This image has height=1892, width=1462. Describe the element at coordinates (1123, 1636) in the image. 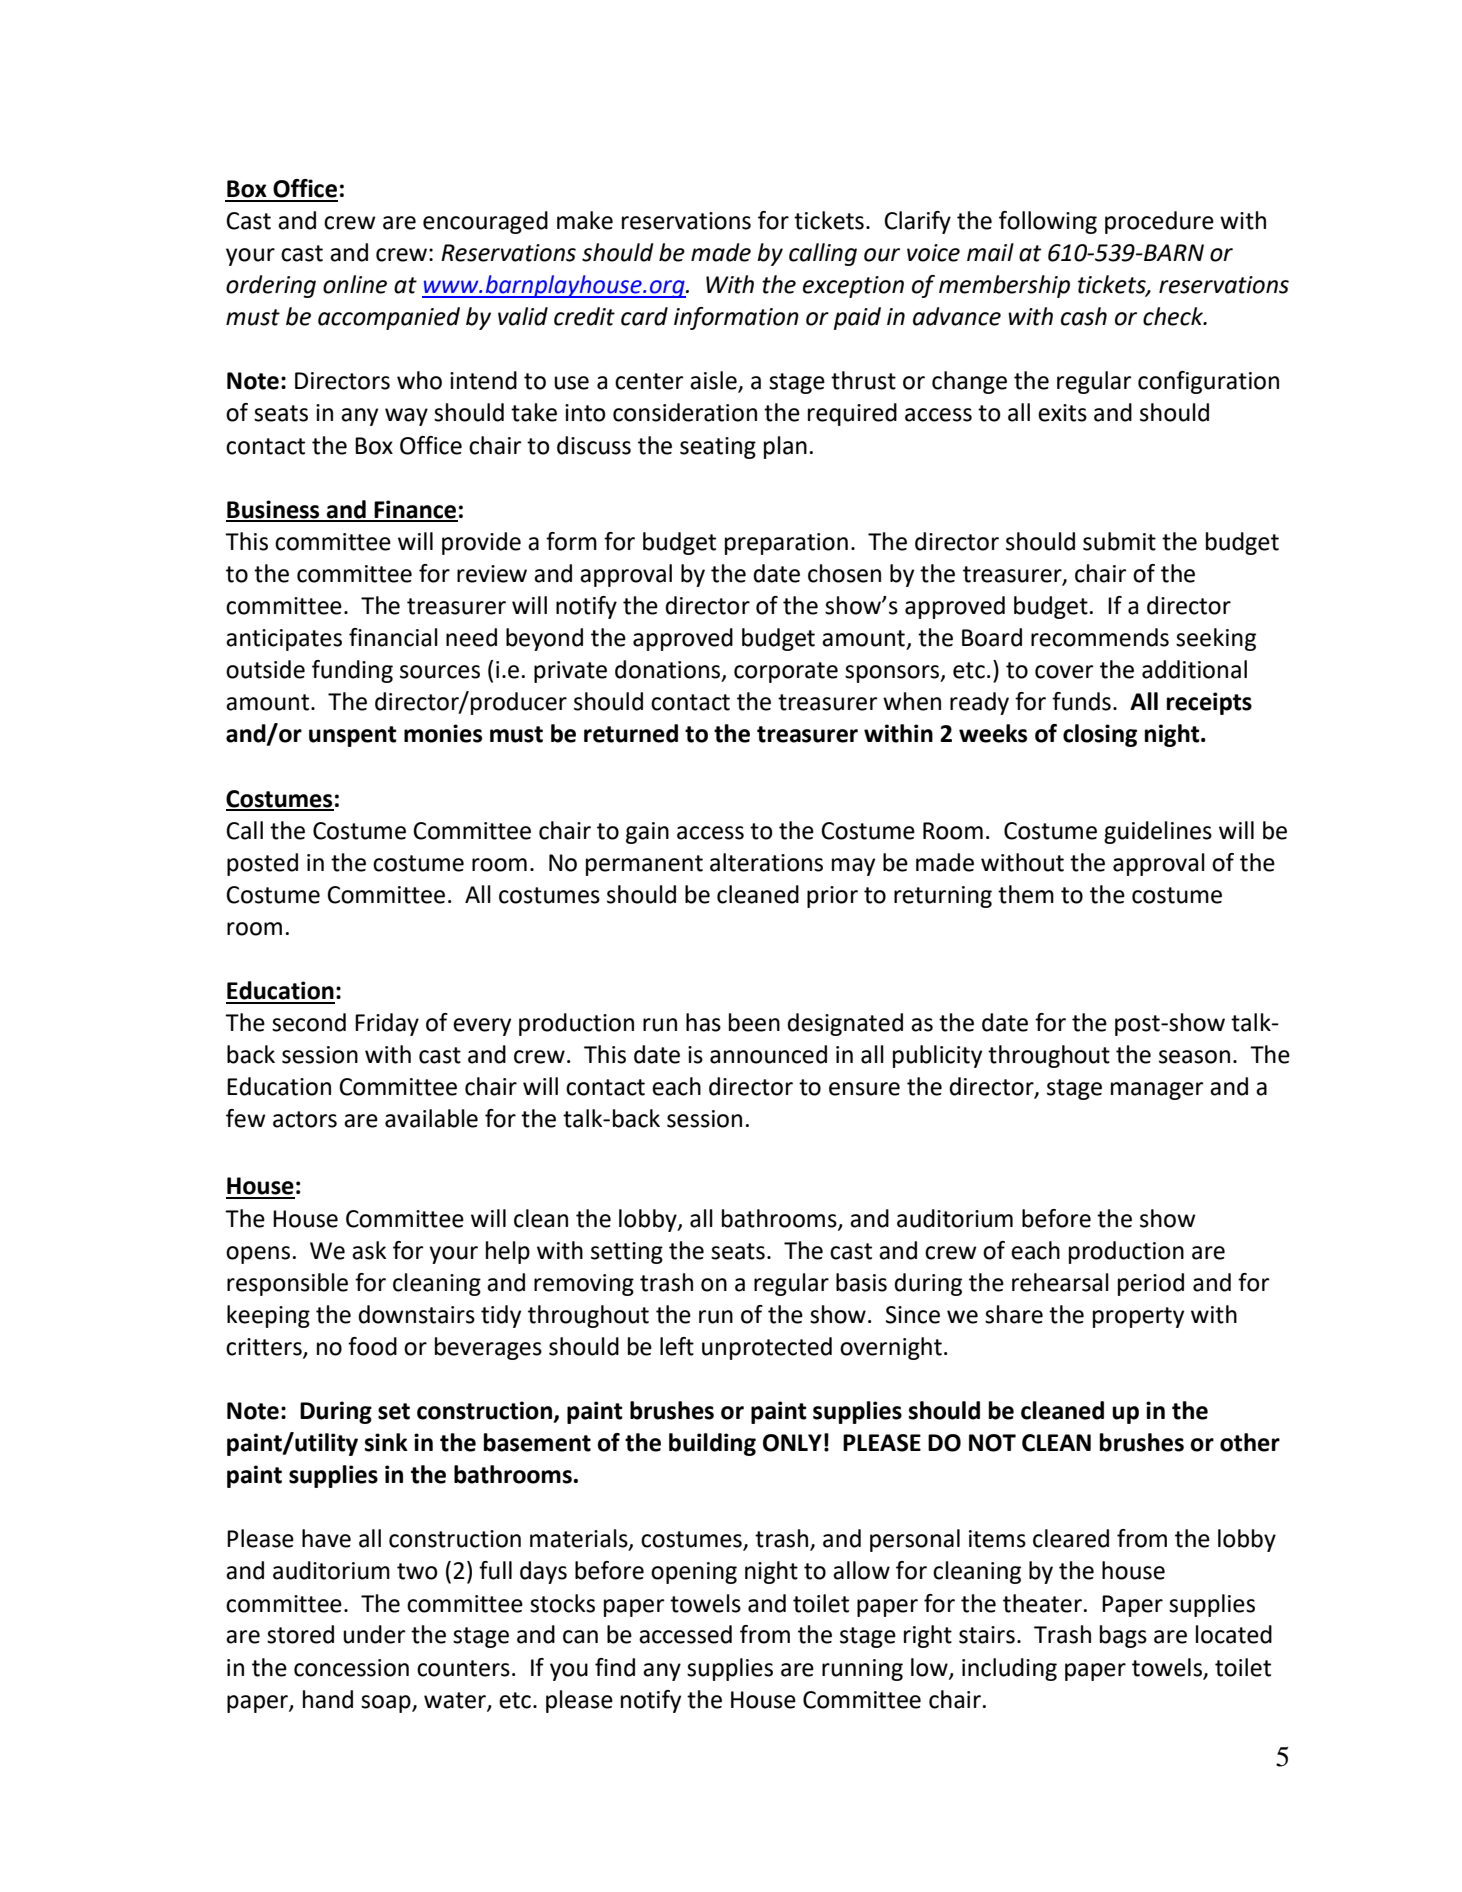

I see `bags` at that location.
